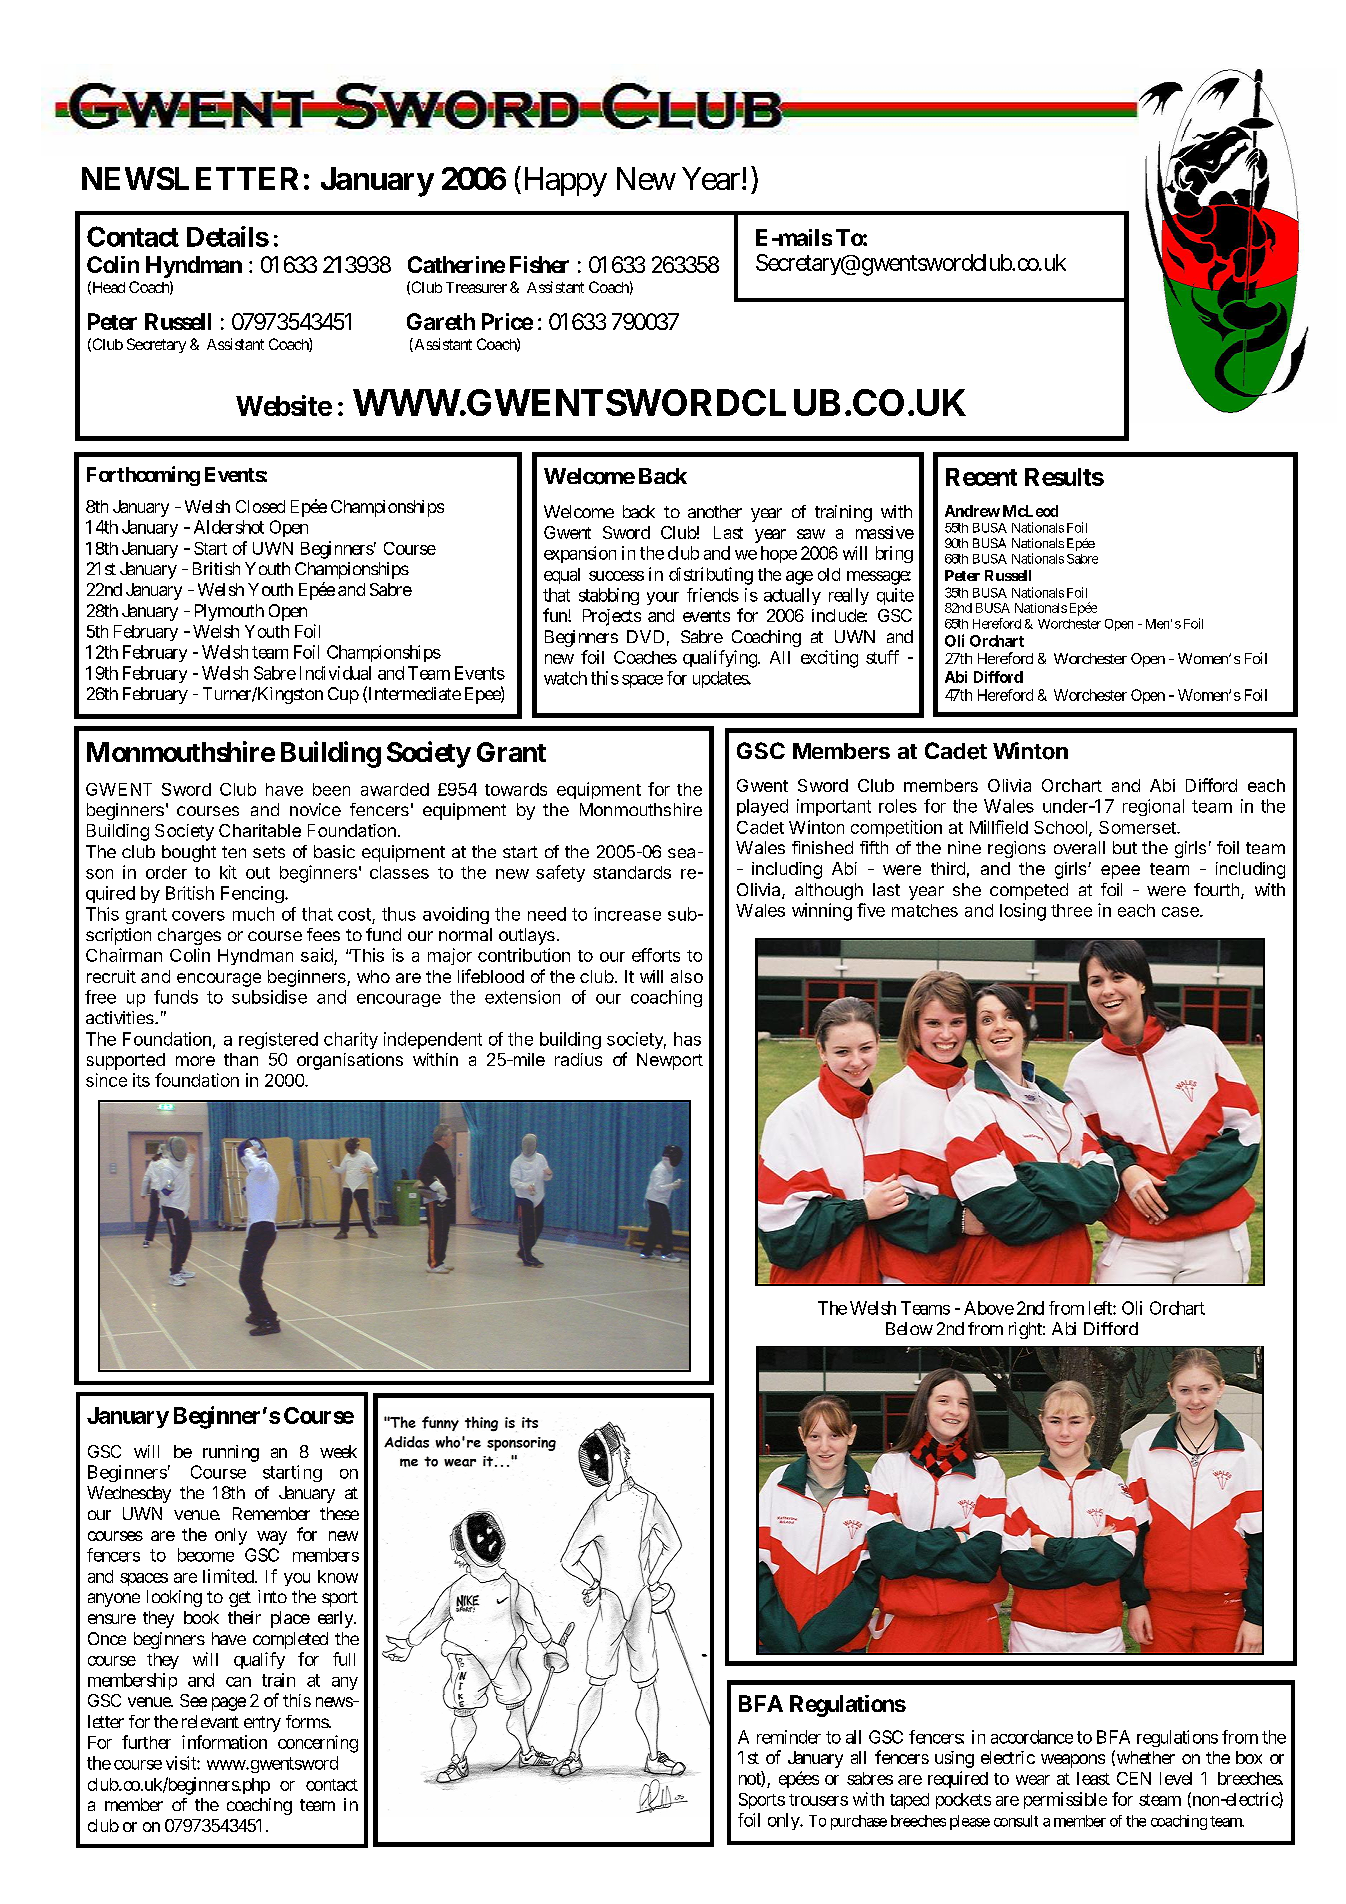  I want to click on Gareth, so click(441, 321).
